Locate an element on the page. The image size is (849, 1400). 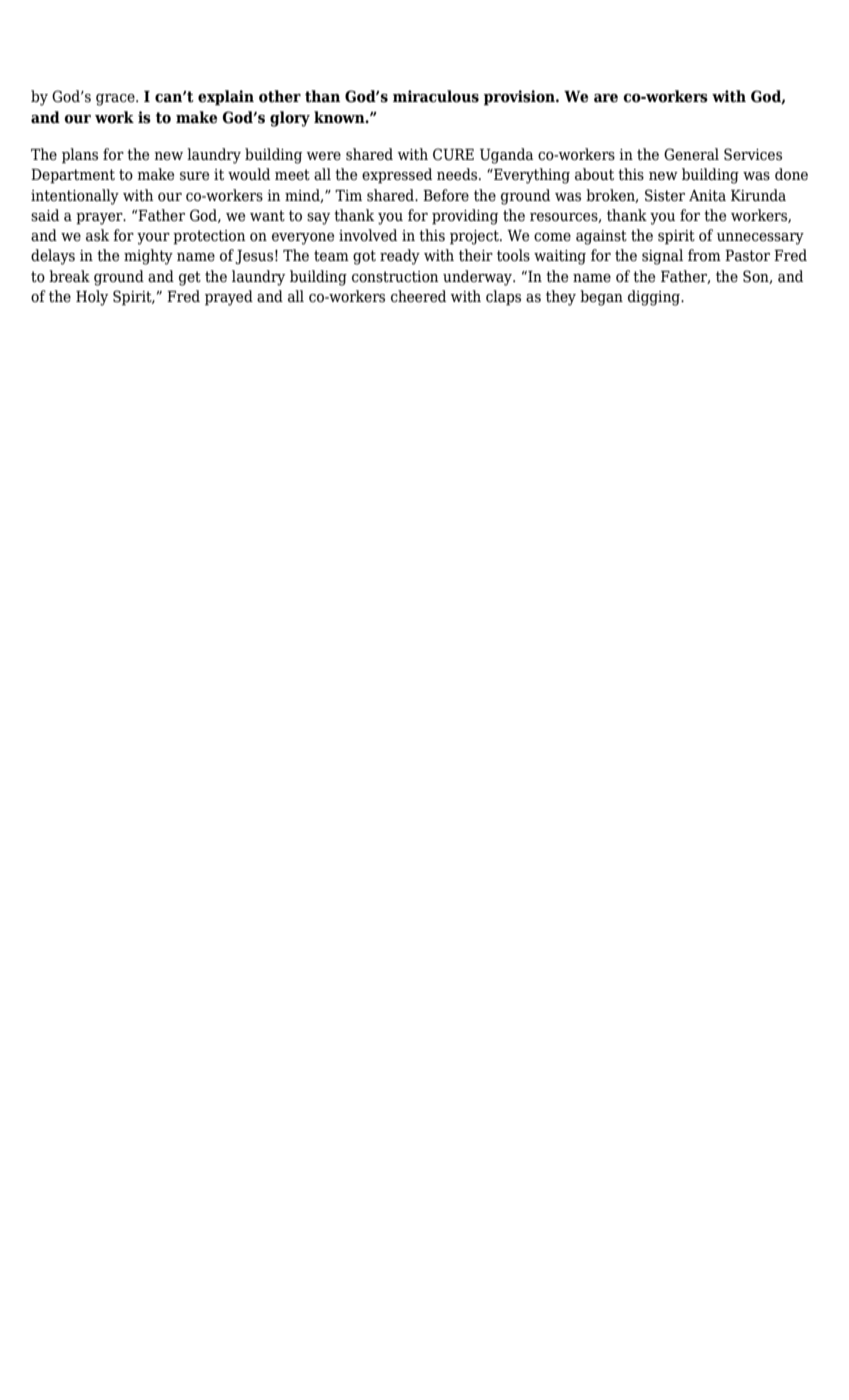
plans is located at coordinates (80, 156).
